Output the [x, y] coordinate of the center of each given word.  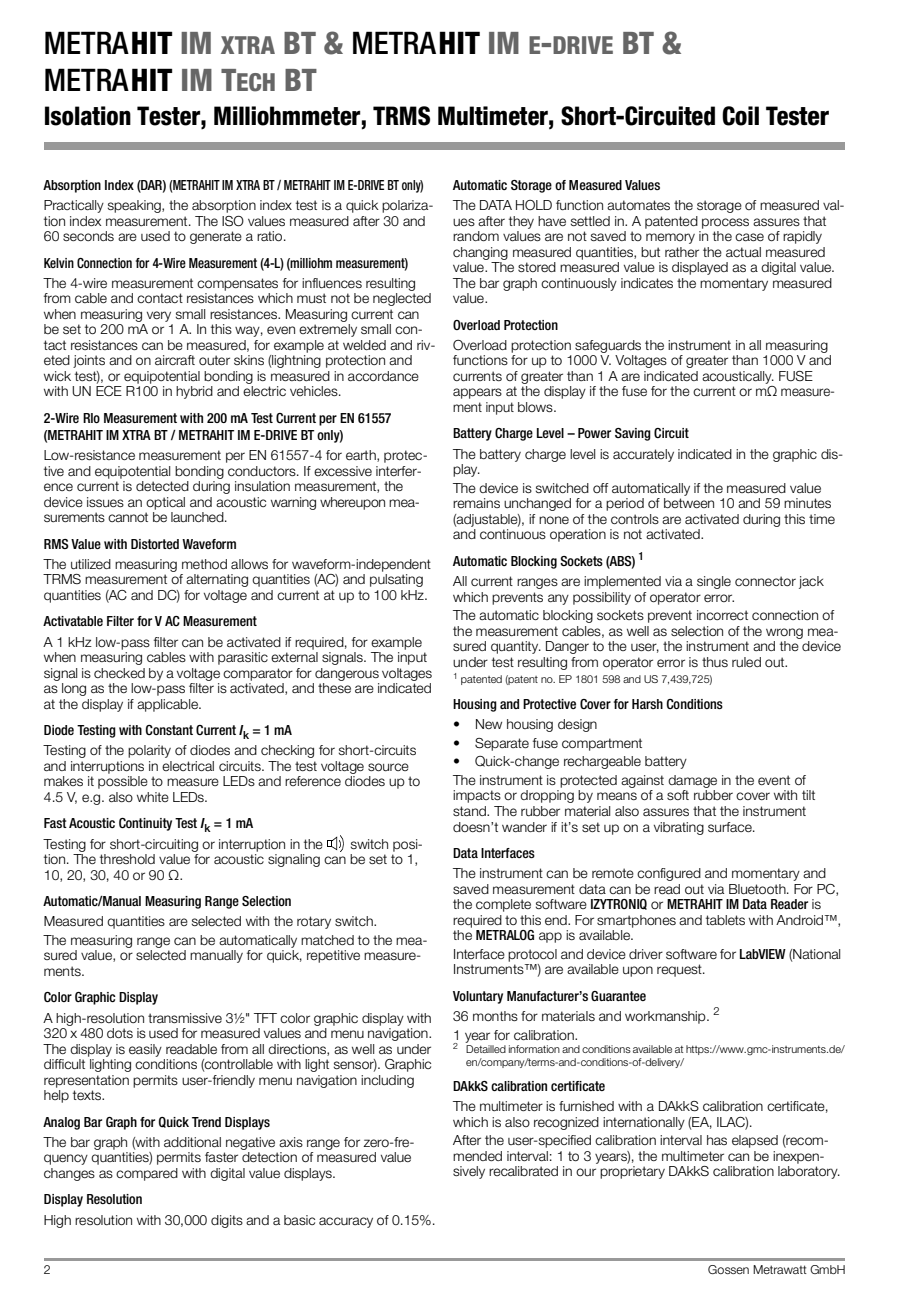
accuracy [346, 1222]
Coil [740, 116]
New [489, 724]
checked [119, 673]
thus [715, 662]
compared [147, 1174]
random [476, 236]
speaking [135, 206]
